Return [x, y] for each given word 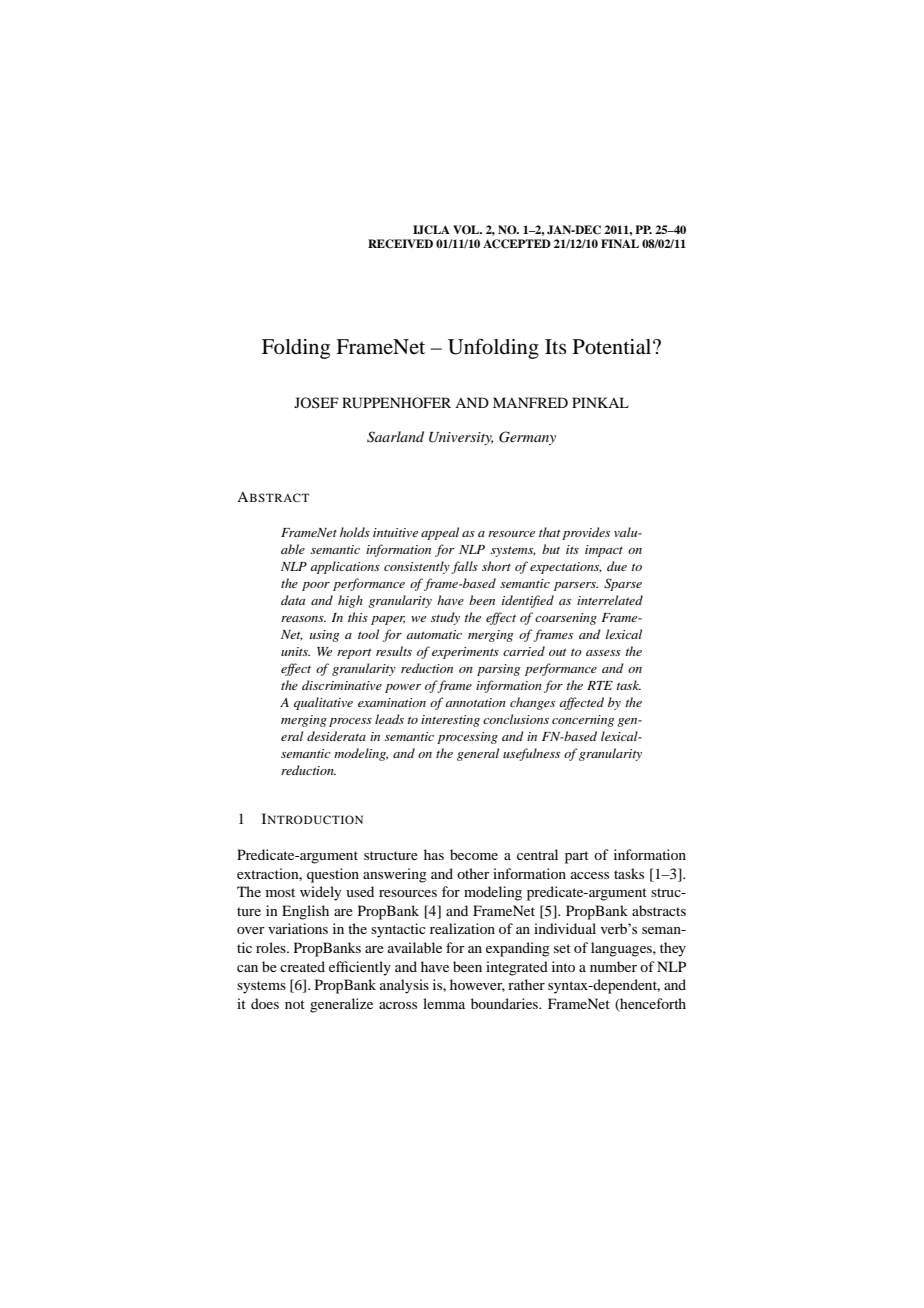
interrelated [610, 600]
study [445, 618]
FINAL [620, 243]
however [477, 985]
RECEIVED [400, 244]
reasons [303, 619]
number [613, 966]
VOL [467, 230]
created [302, 966]
